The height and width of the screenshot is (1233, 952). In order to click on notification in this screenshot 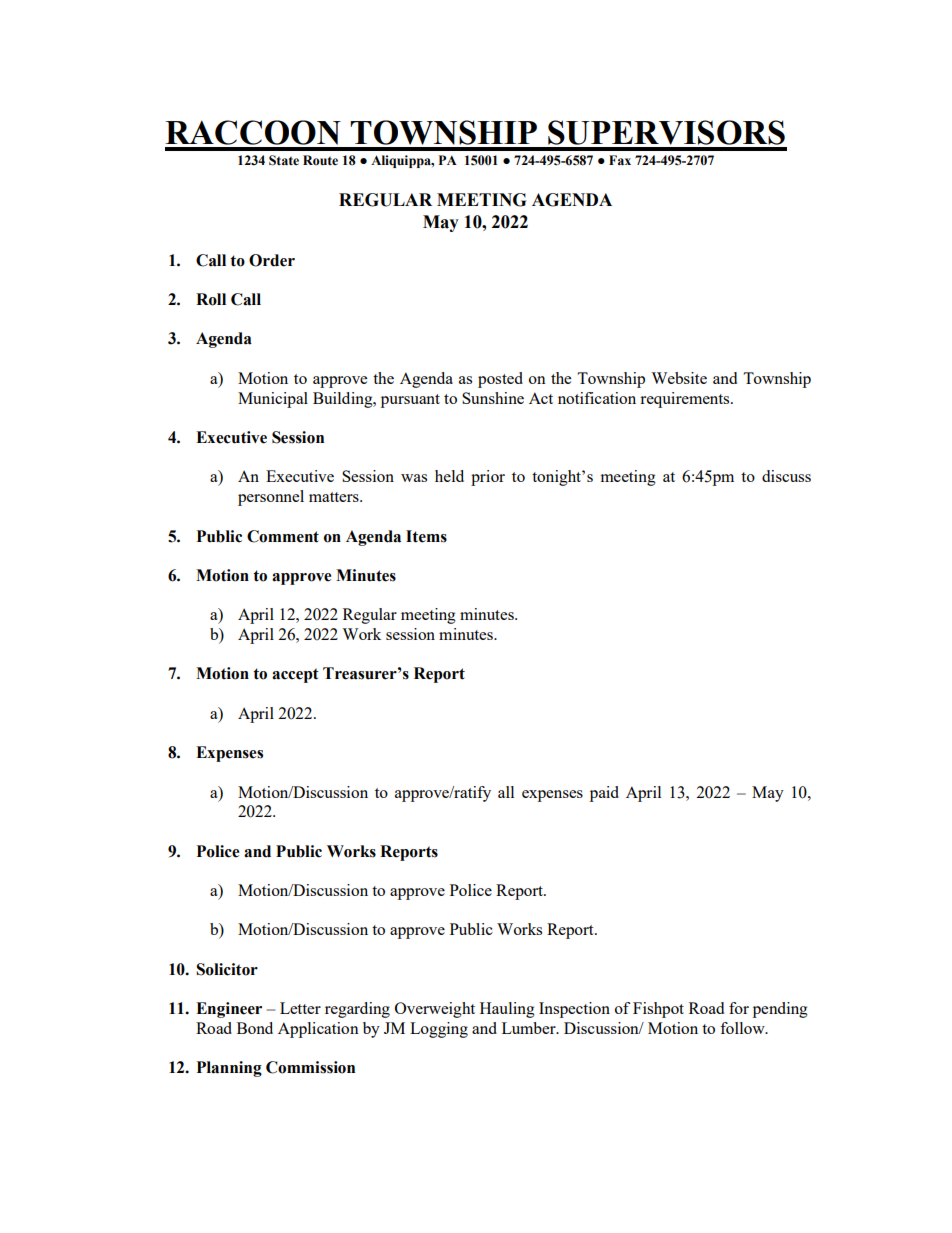, I will do `click(597, 398)`.
